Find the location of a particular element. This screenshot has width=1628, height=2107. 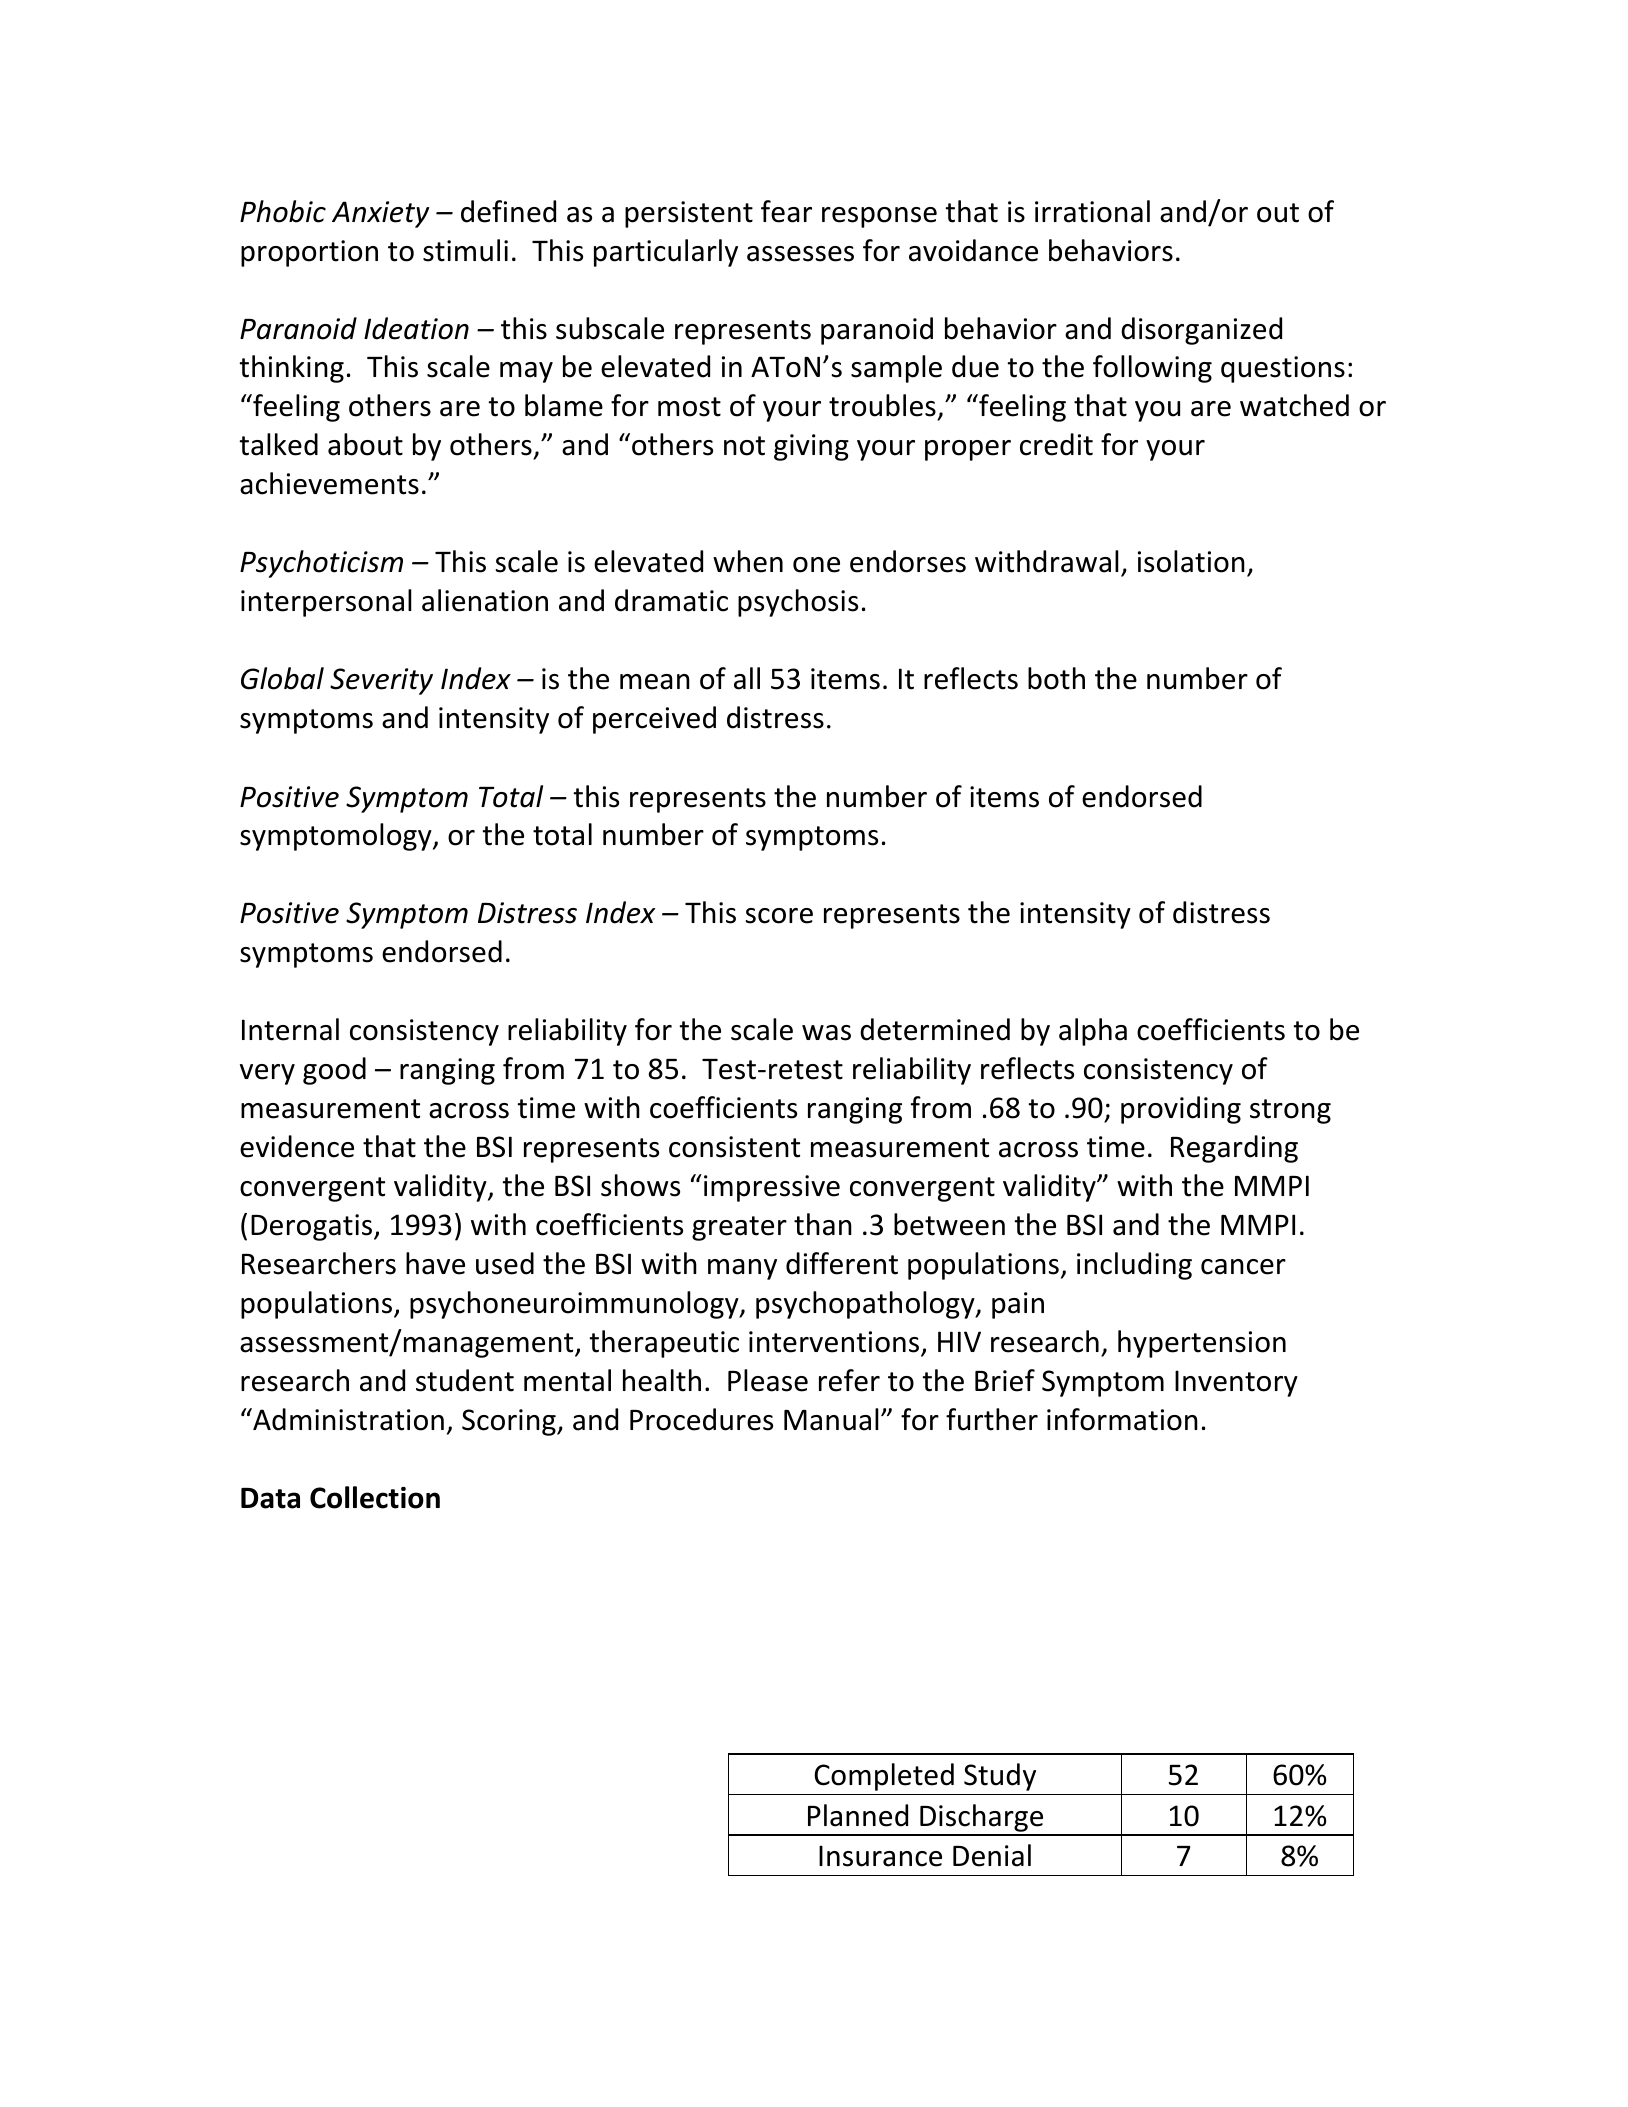

alpha is located at coordinates (1093, 1032).
